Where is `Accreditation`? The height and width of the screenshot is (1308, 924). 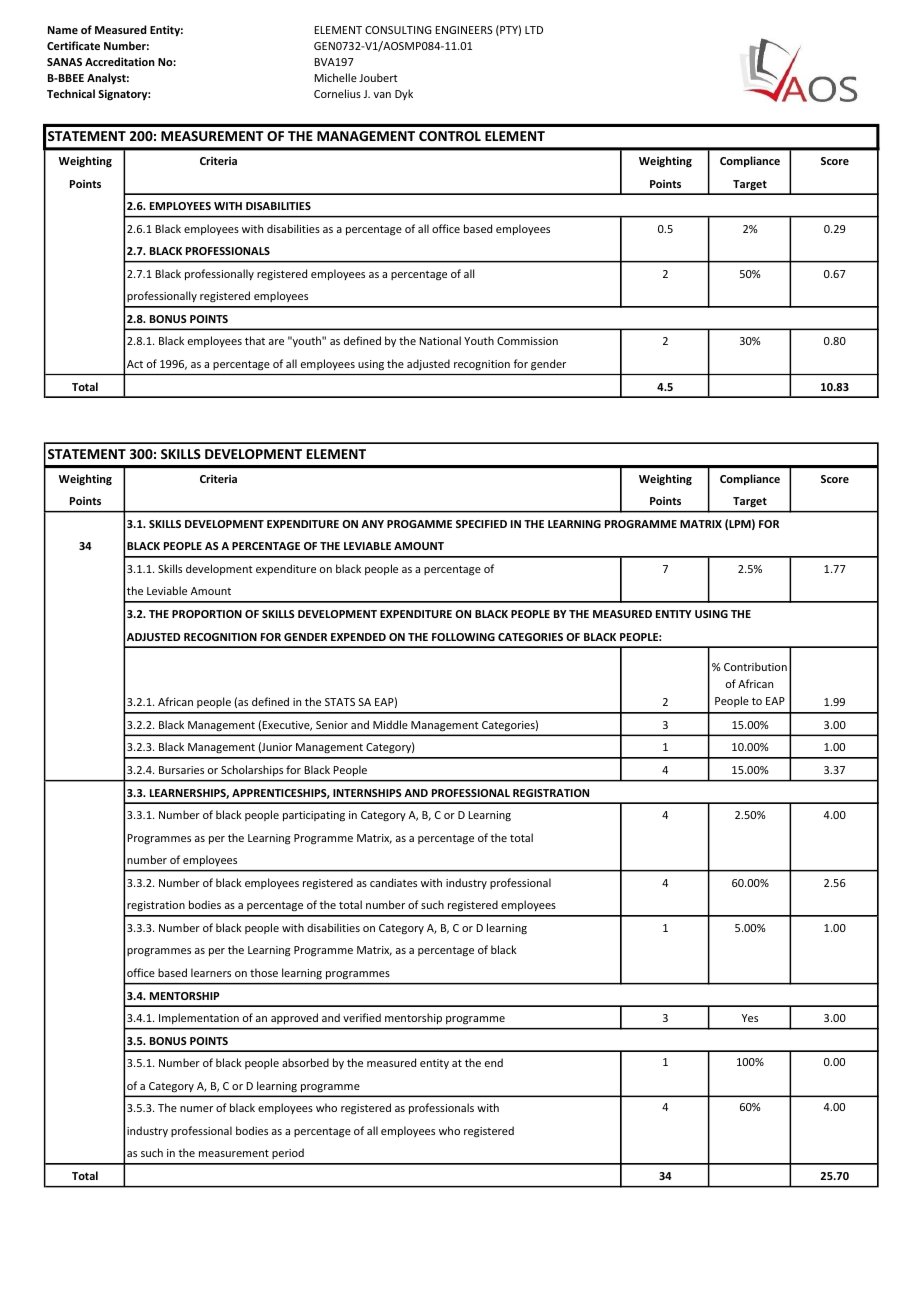 Accreditation is located at coordinates (120, 61).
